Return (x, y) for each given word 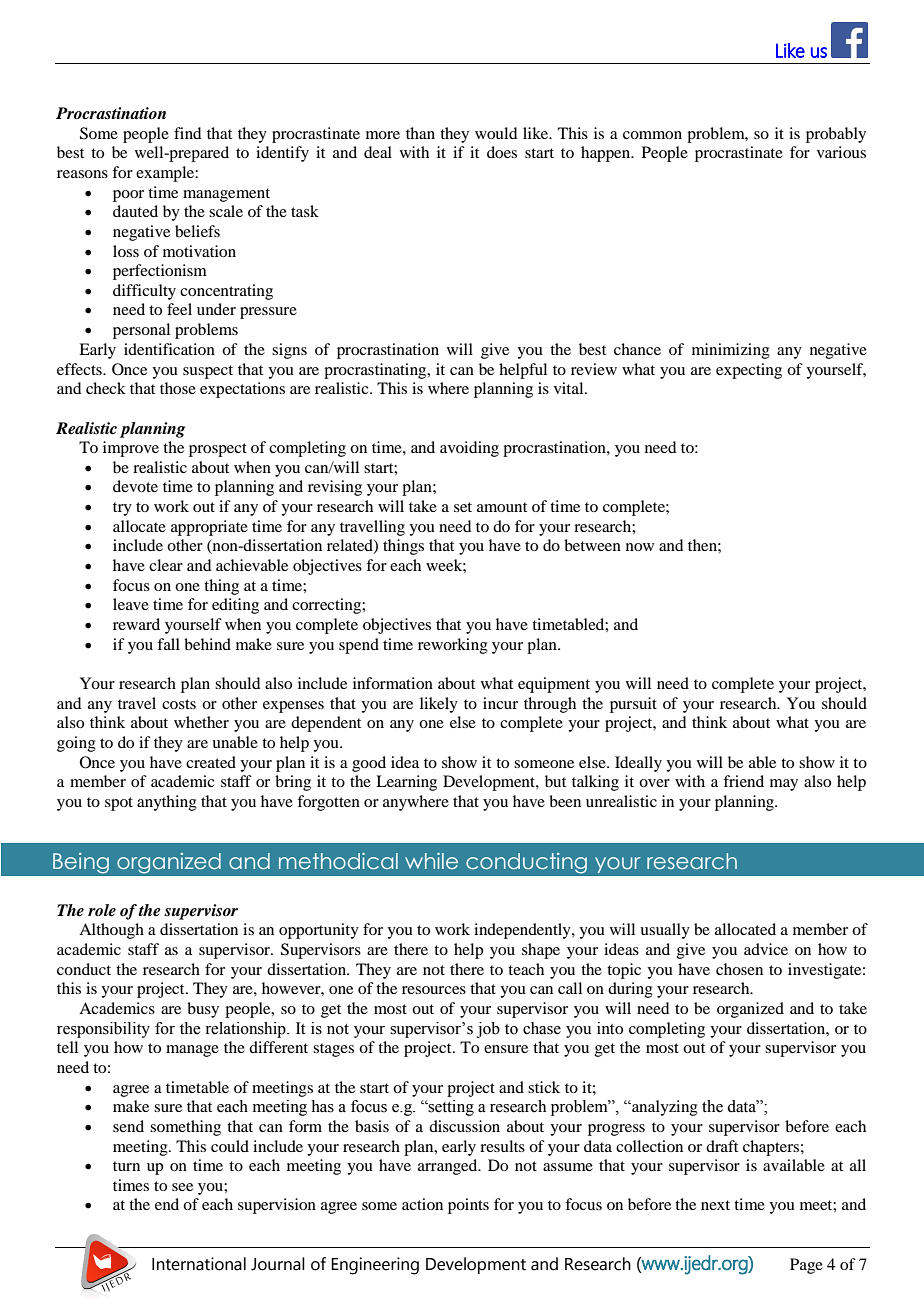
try (122, 509)
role (102, 910)
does (502, 152)
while (431, 861)
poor (128, 196)
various (841, 152)
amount (502, 507)
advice (766, 949)
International (199, 1264)
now (640, 547)
